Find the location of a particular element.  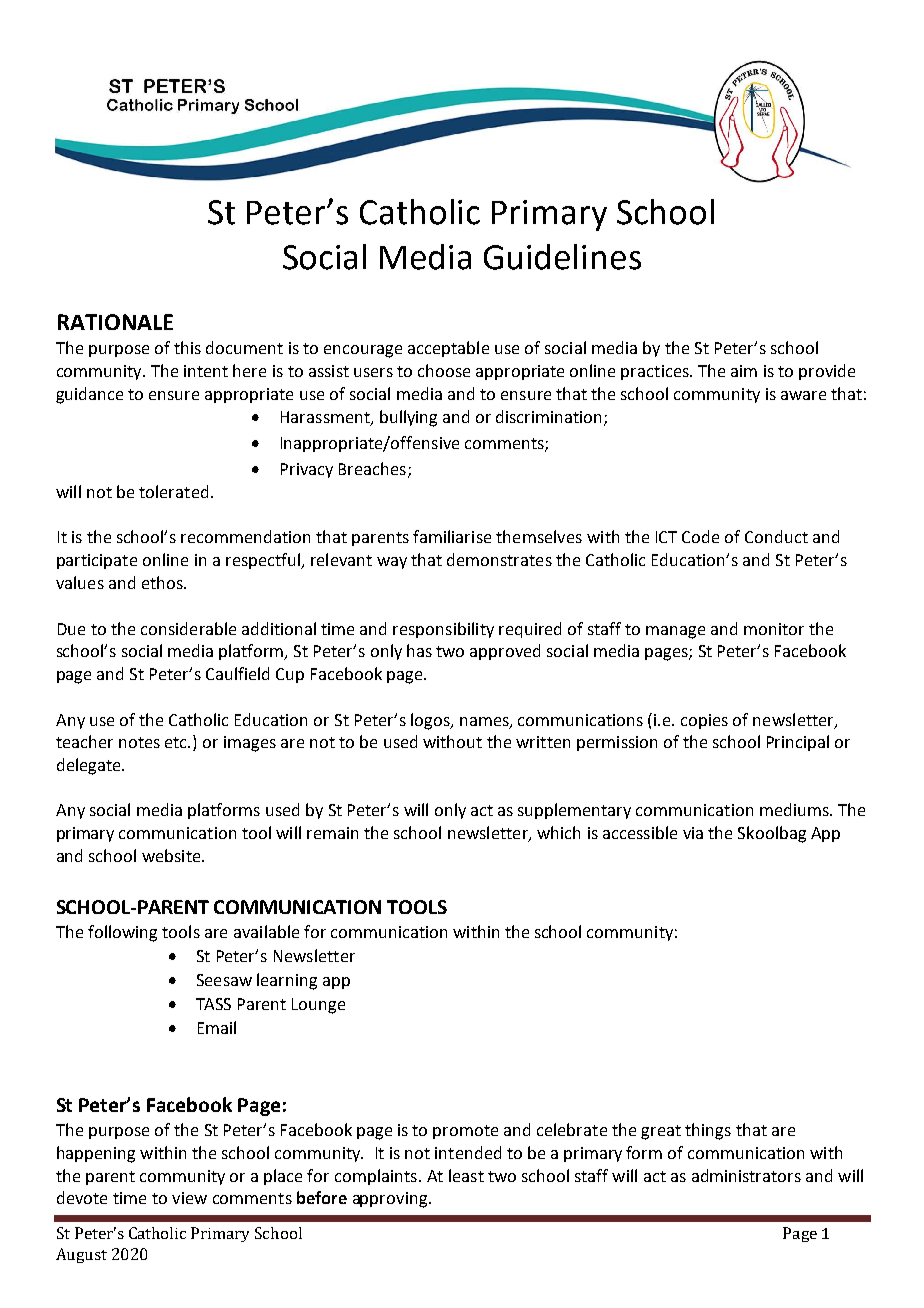

acceptable is located at coordinates (448, 349).
